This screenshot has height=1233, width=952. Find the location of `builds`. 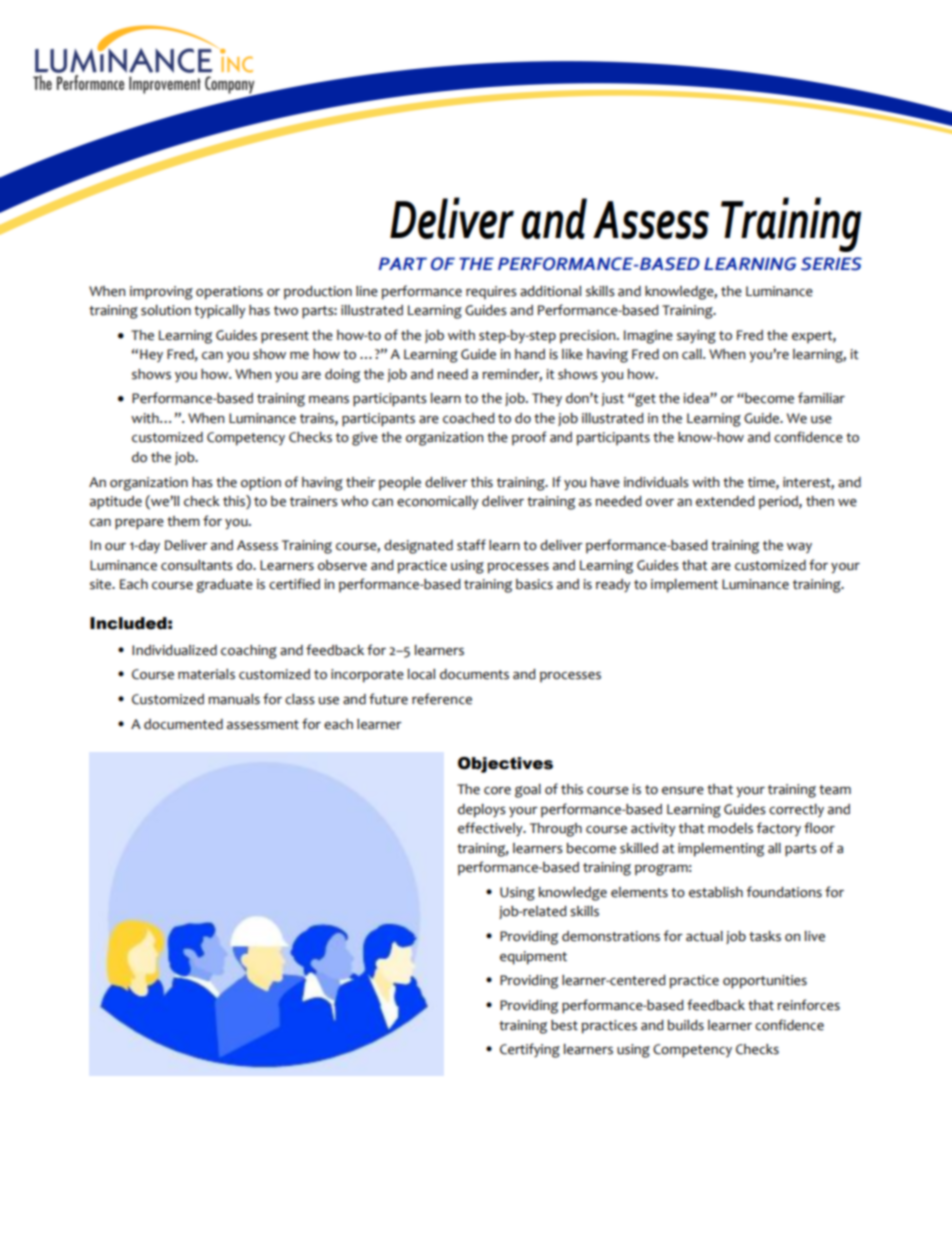

builds is located at coordinates (685, 1025).
